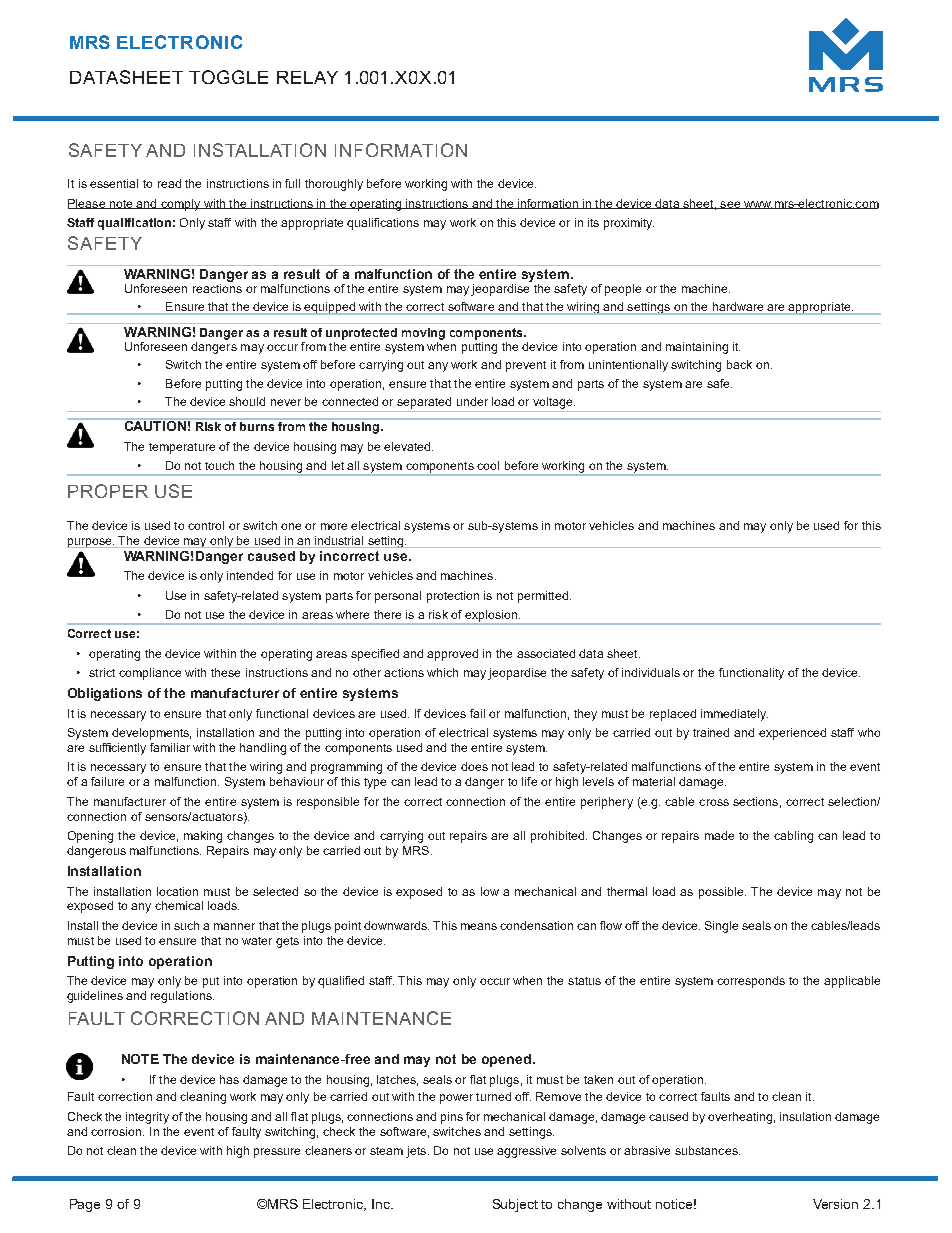  What do you see at coordinates (526, 1152) in the screenshot?
I see `aggressive` at bounding box center [526, 1152].
